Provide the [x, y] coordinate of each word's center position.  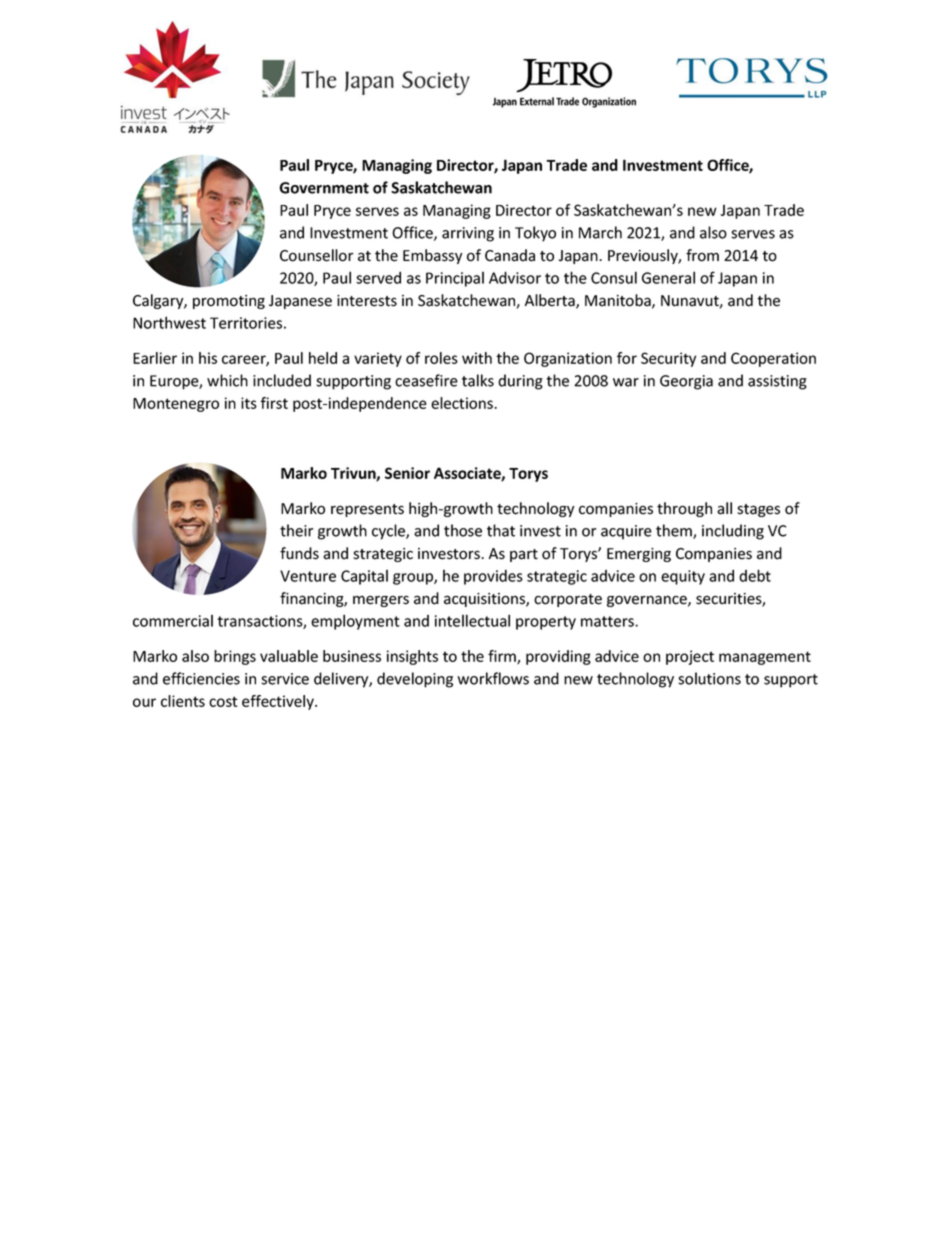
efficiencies [201, 678]
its [249, 403]
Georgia [686, 382]
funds [299, 553]
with [477, 358]
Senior [407, 473]
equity [683, 577]
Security [668, 359]
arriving [468, 234]
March [600, 232]
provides [493, 577]
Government [324, 188]
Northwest [169, 322]
